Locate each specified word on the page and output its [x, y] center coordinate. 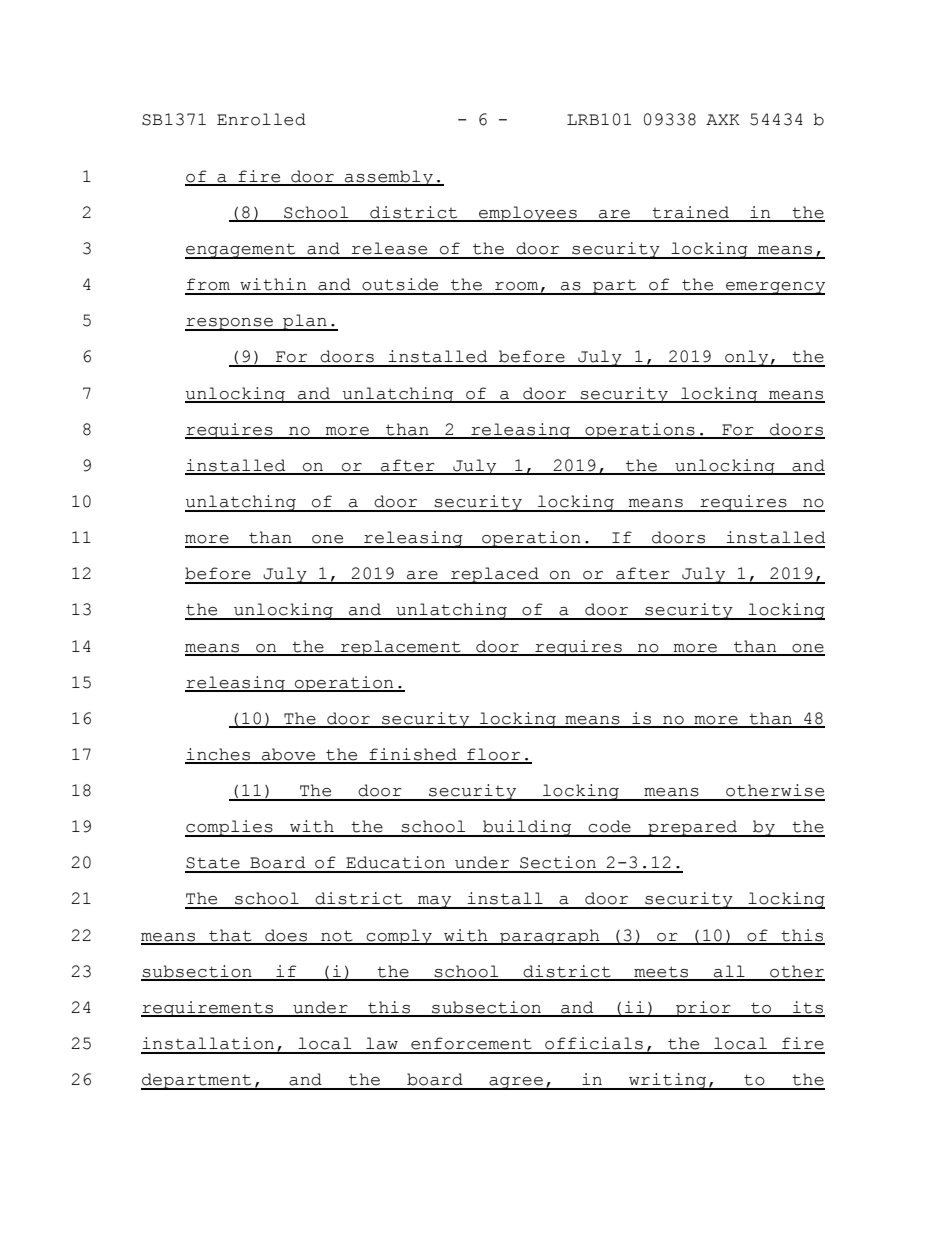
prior [703, 1009]
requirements [208, 1009]
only [747, 358]
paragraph [550, 937]
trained [691, 213]
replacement [400, 648]
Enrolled [261, 119]
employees [528, 214]
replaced [495, 575]
